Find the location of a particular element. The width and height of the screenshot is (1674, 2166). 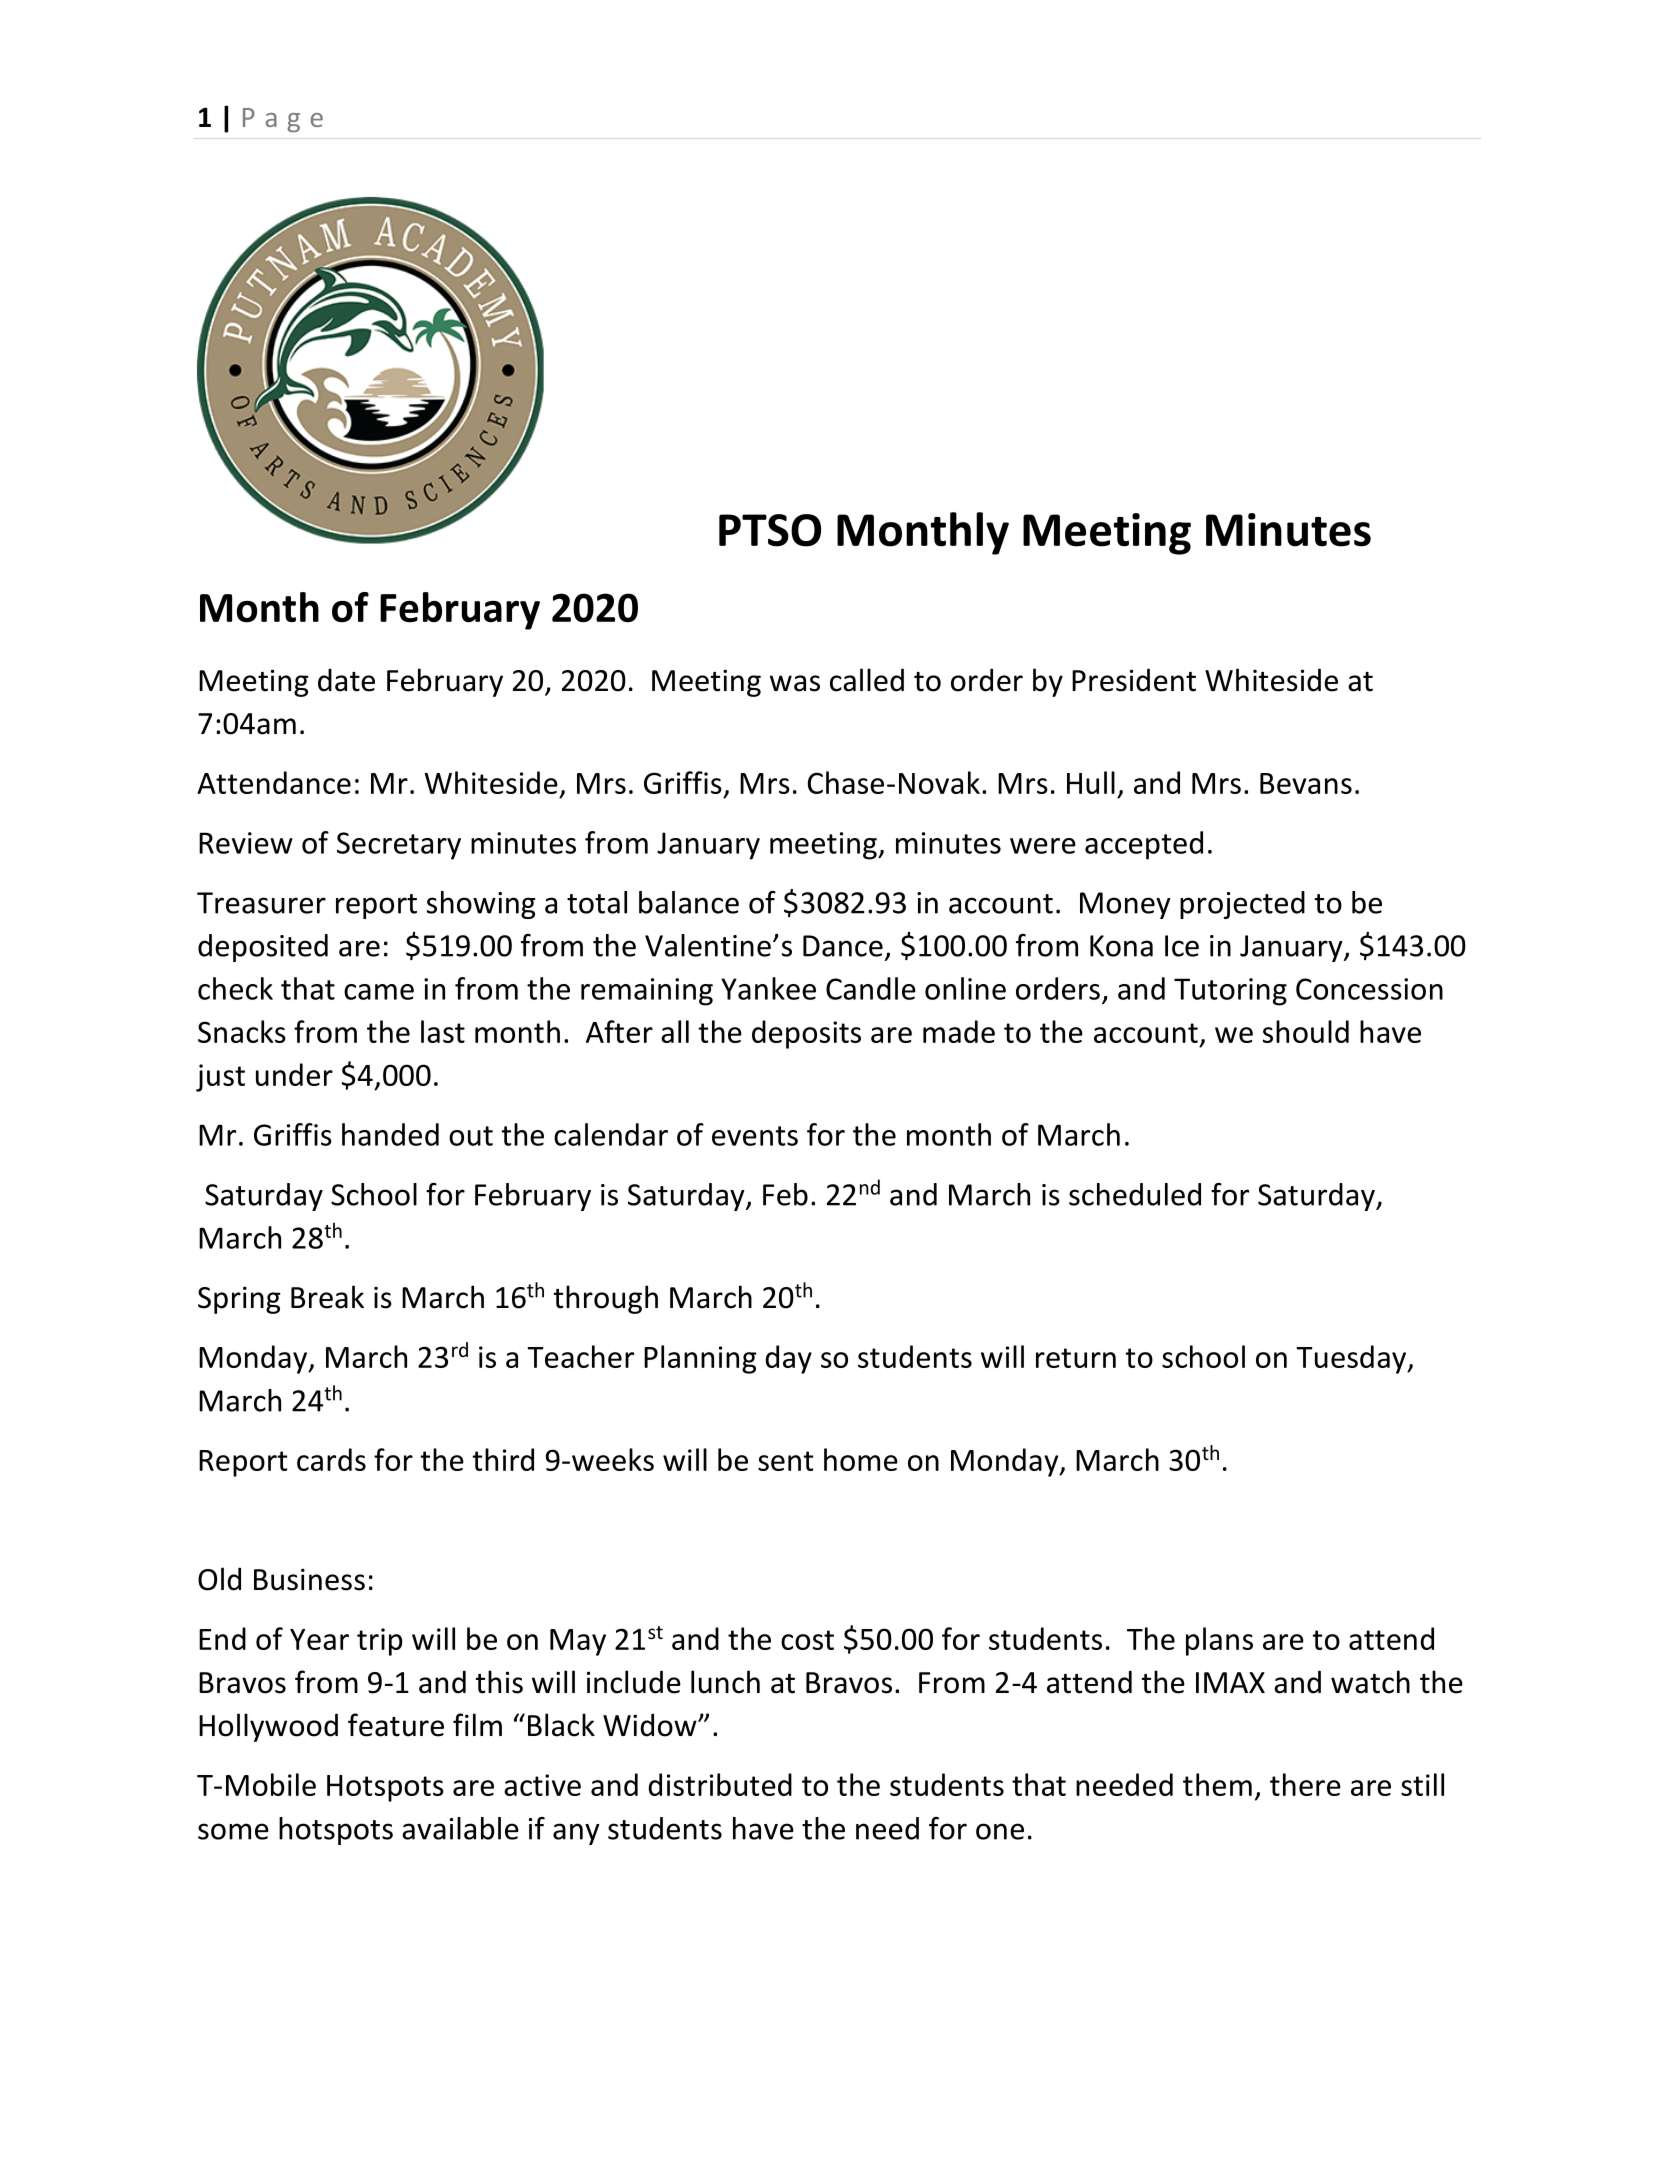

available is located at coordinates (460, 1828).
